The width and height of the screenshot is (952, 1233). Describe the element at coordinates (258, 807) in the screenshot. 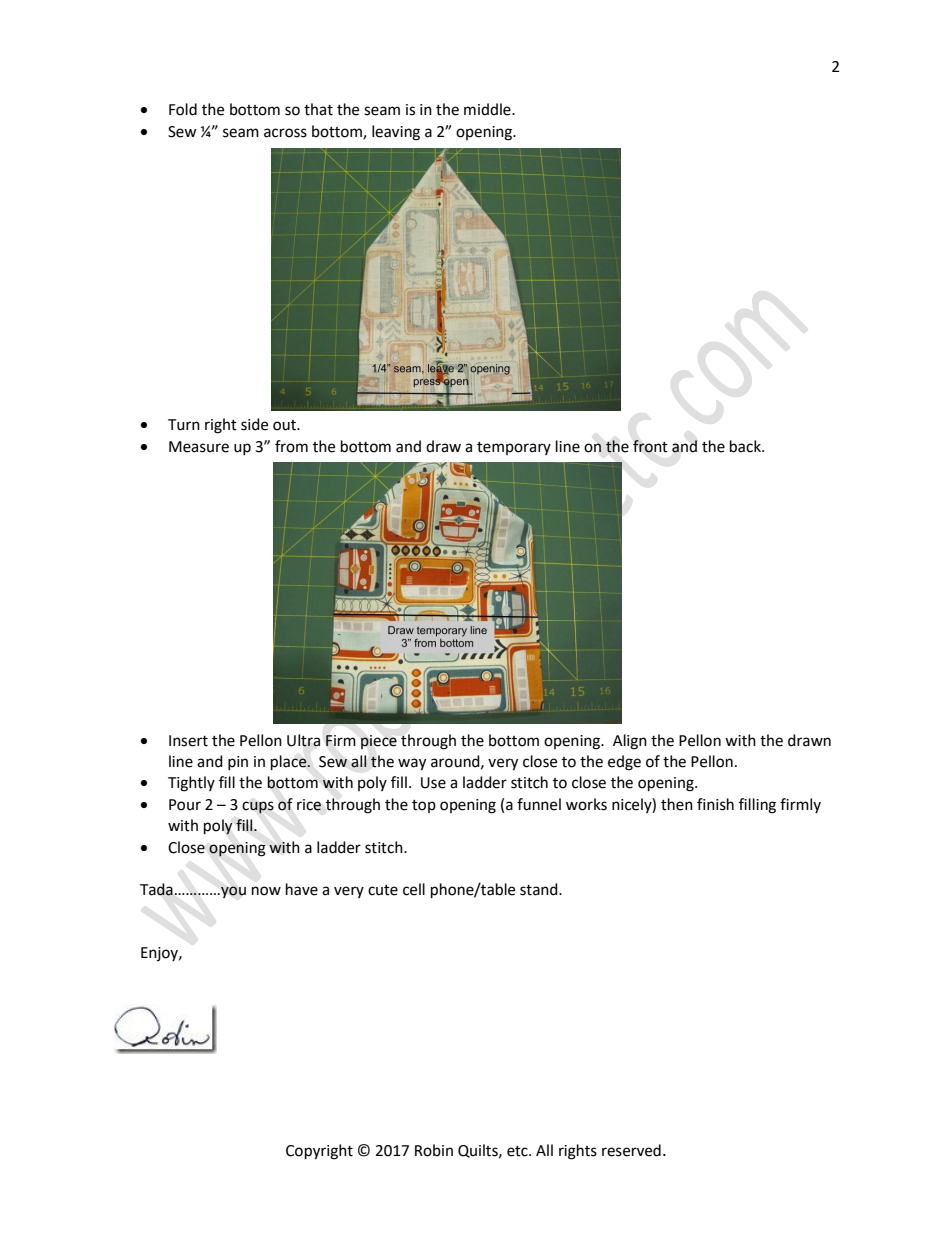

I see `cups` at that location.
